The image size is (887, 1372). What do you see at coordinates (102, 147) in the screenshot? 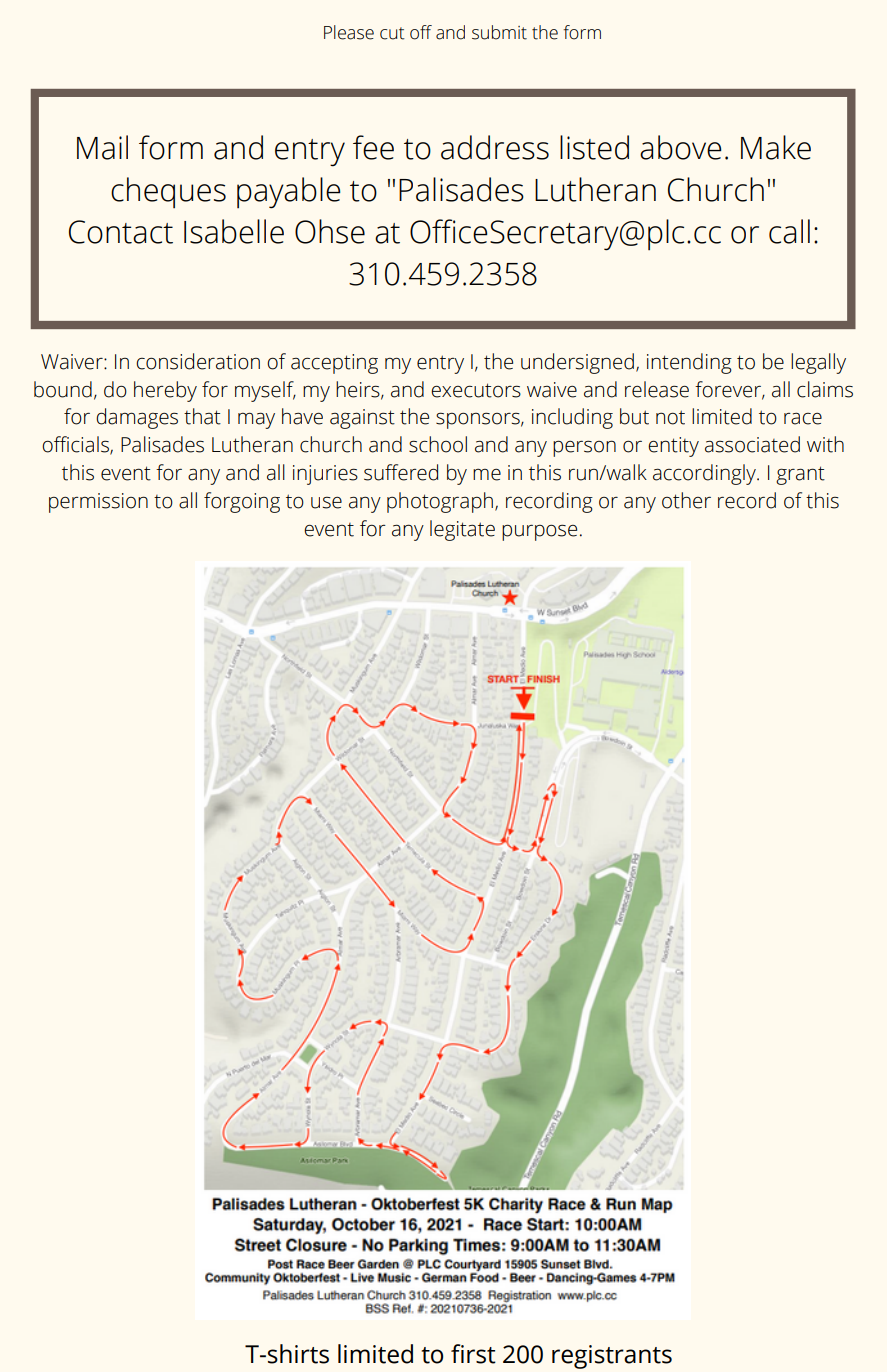
I see `Mail` at bounding box center [102, 147].
